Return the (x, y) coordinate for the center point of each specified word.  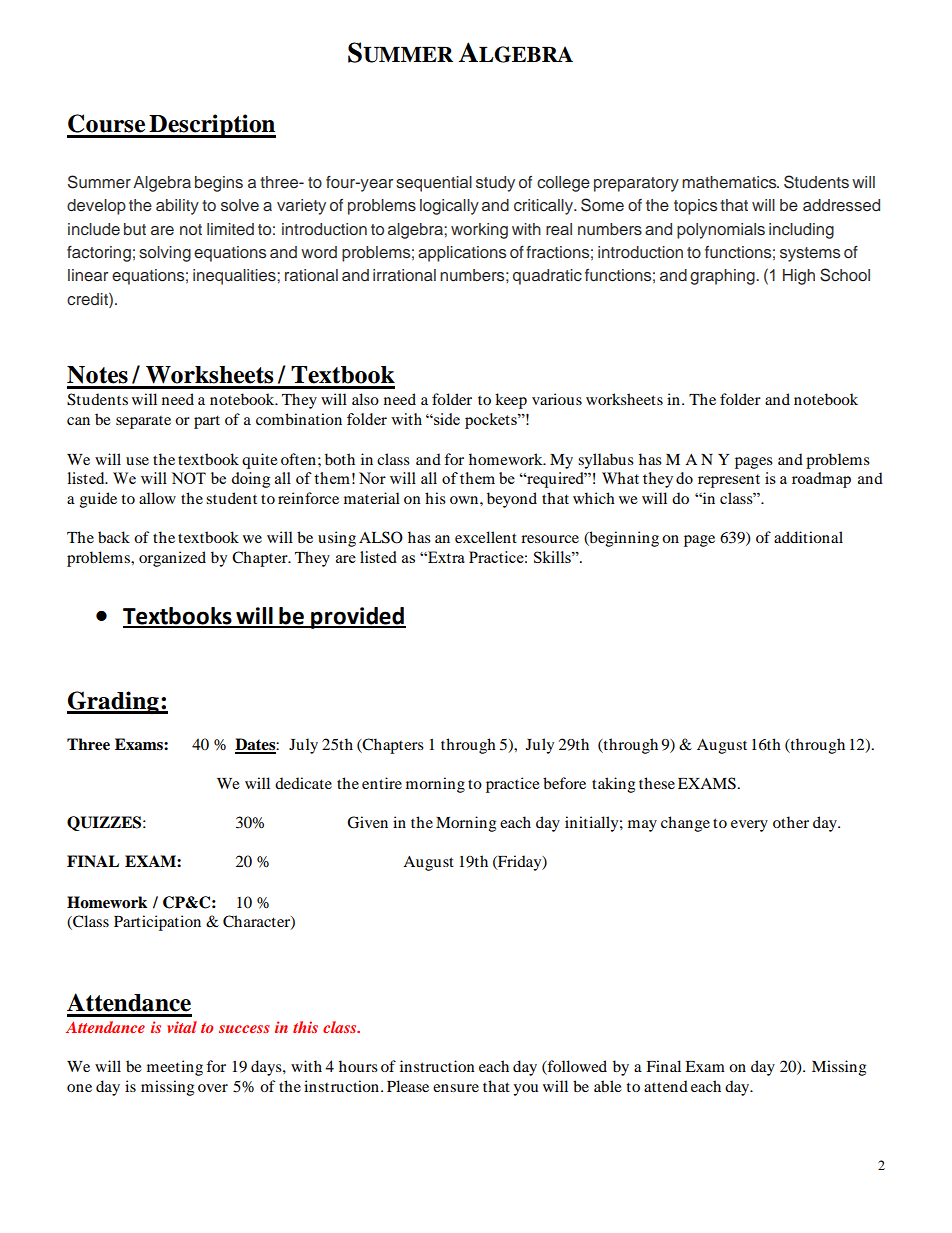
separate (143, 422)
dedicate (303, 783)
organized (172, 559)
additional (808, 537)
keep (511, 401)
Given (367, 822)
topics (695, 207)
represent (729, 481)
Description (211, 126)
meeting (175, 1068)
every (749, 826)
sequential (434, 184)
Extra (445, 557)
